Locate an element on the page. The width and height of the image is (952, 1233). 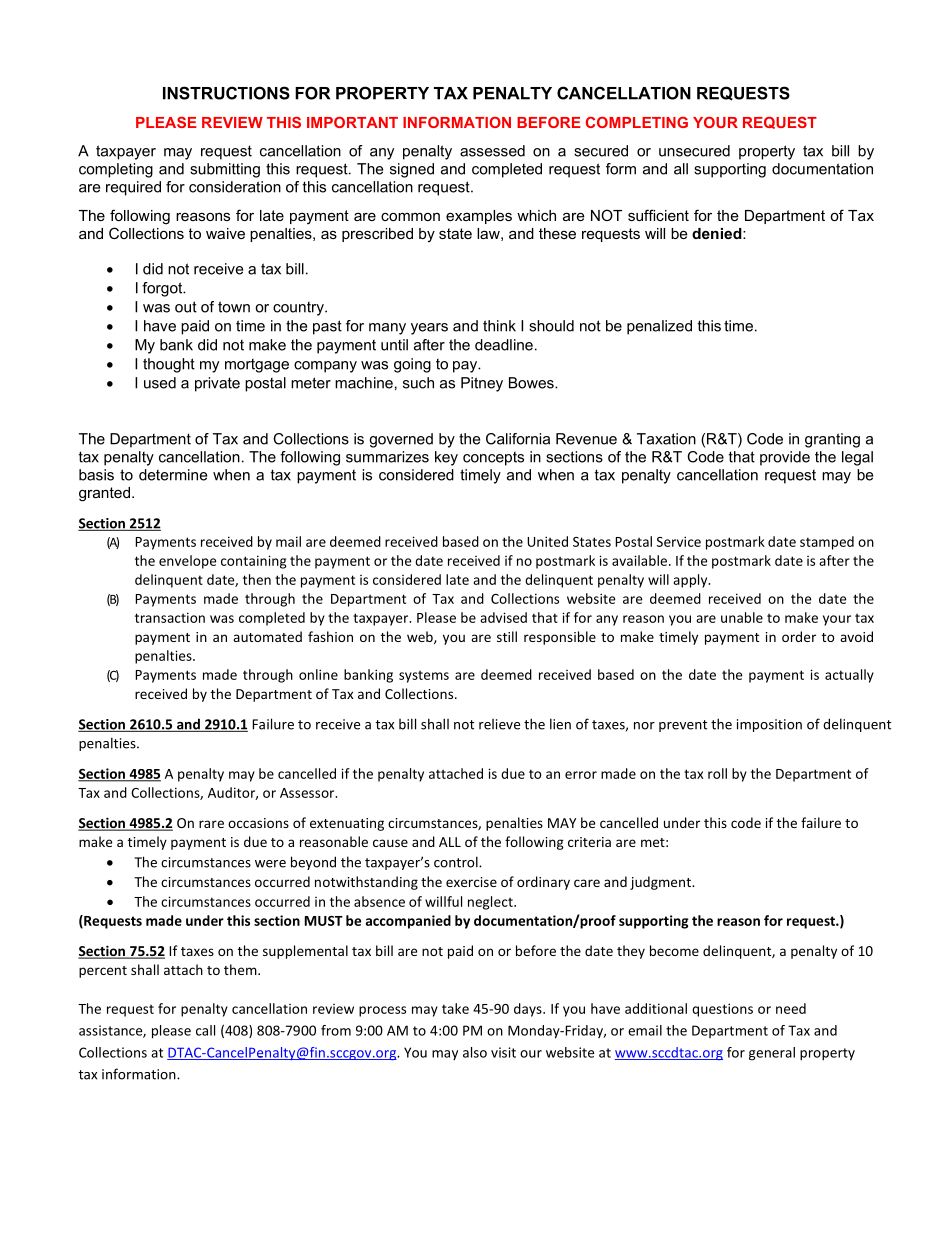
INSTRUCTIONS is located at coordinates (226, 93).
